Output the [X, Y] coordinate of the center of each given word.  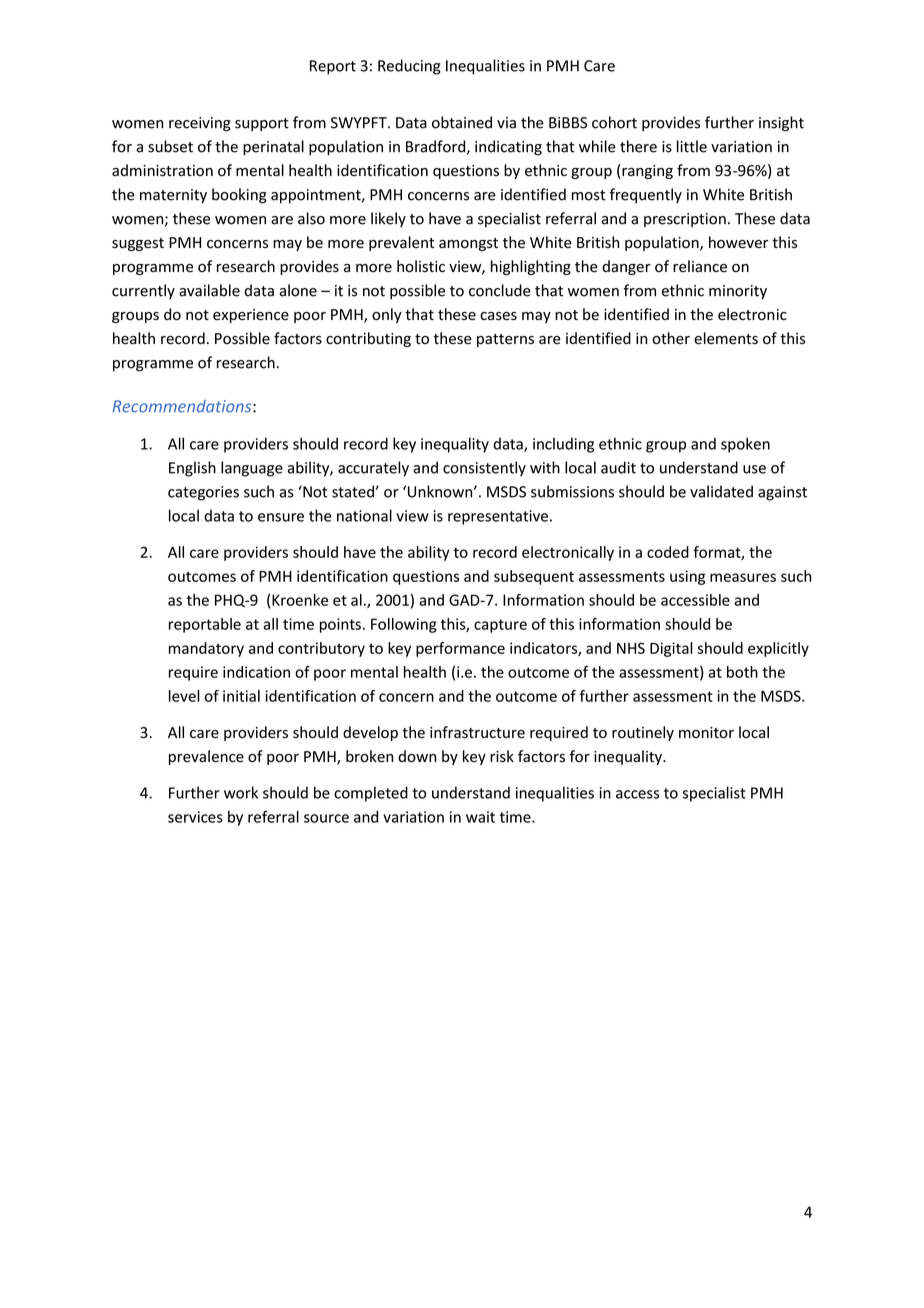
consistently [484, 469]
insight [781, 124]
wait [480, 817]
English [192, 469]
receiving [200, 124]
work [241, 792]
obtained [462, 122]
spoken [745, 445]
